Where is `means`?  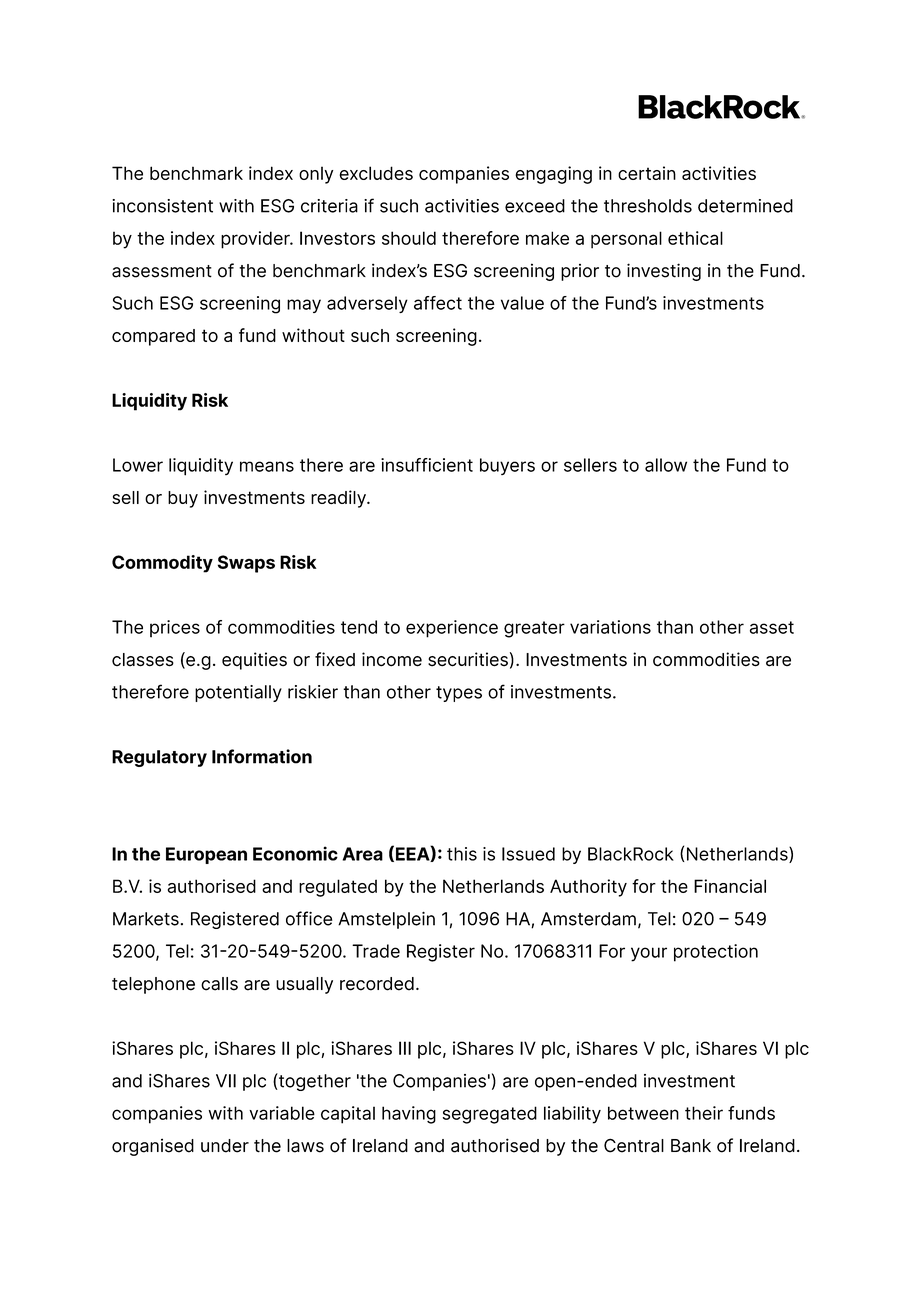
means is located at coordinates (267, 466).
